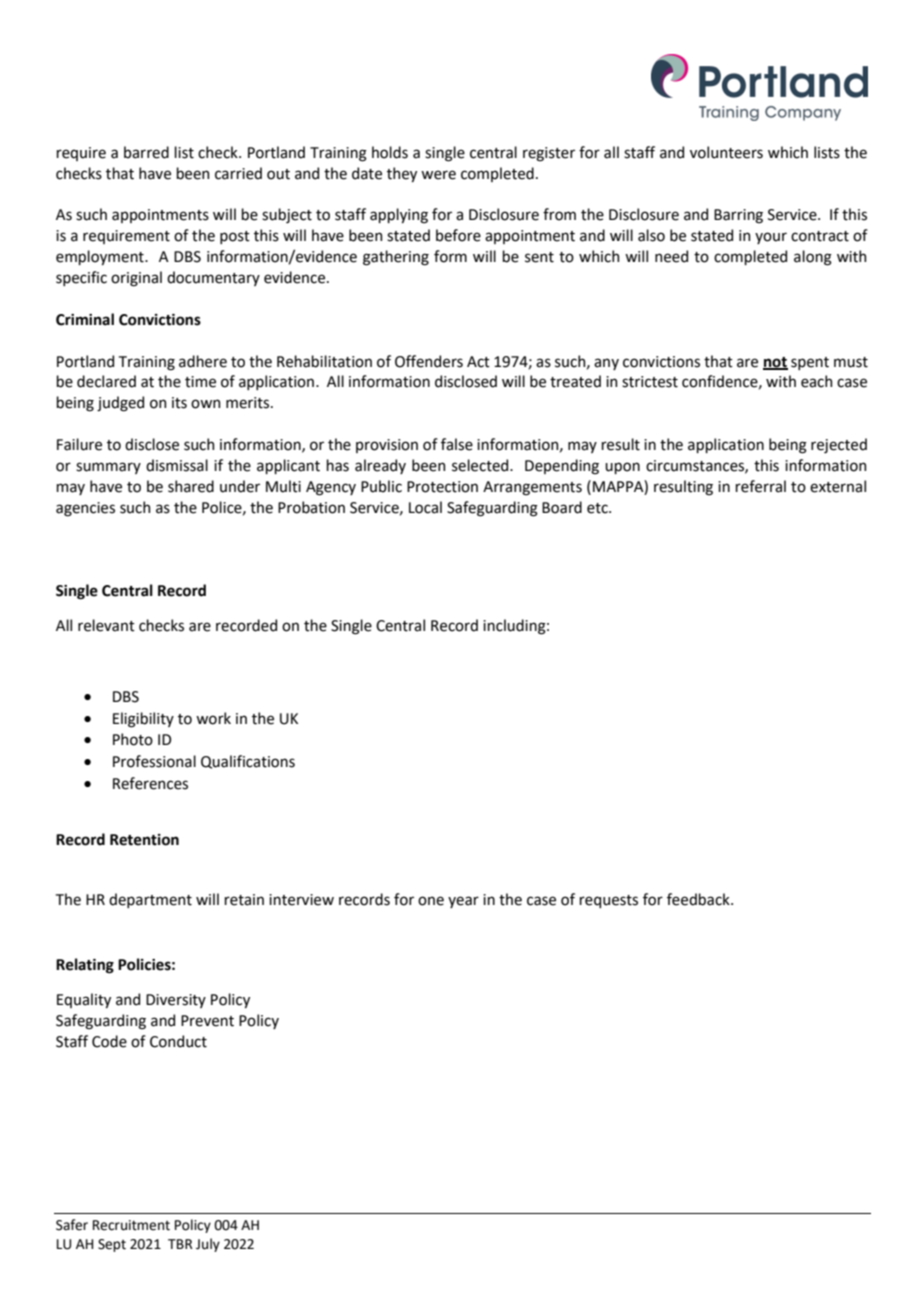 The image size is (924, 1308). I want to click on year, so click(463, 902).
